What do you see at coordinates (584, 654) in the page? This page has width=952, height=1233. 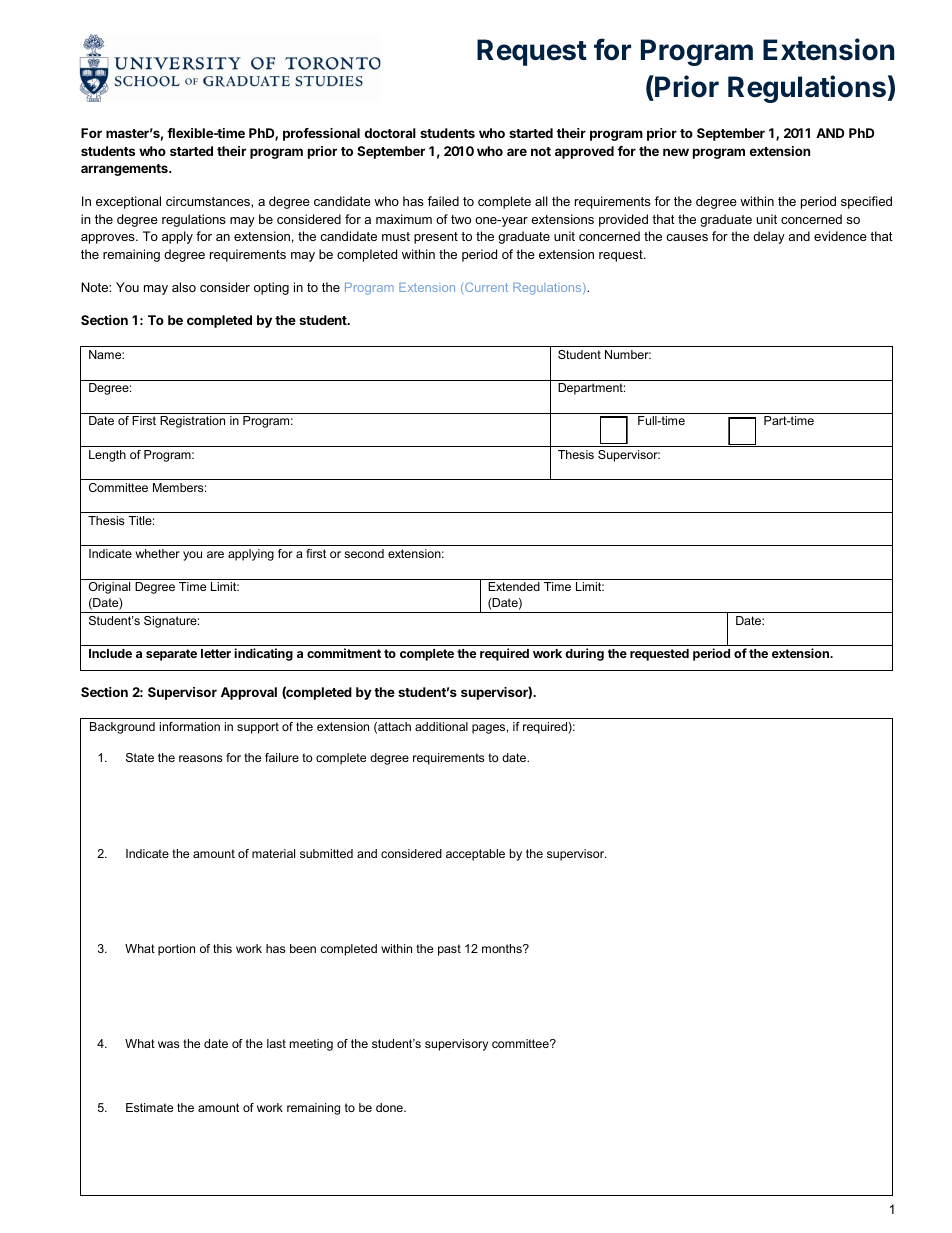 I see `during` at bounding box center [584, 654].
